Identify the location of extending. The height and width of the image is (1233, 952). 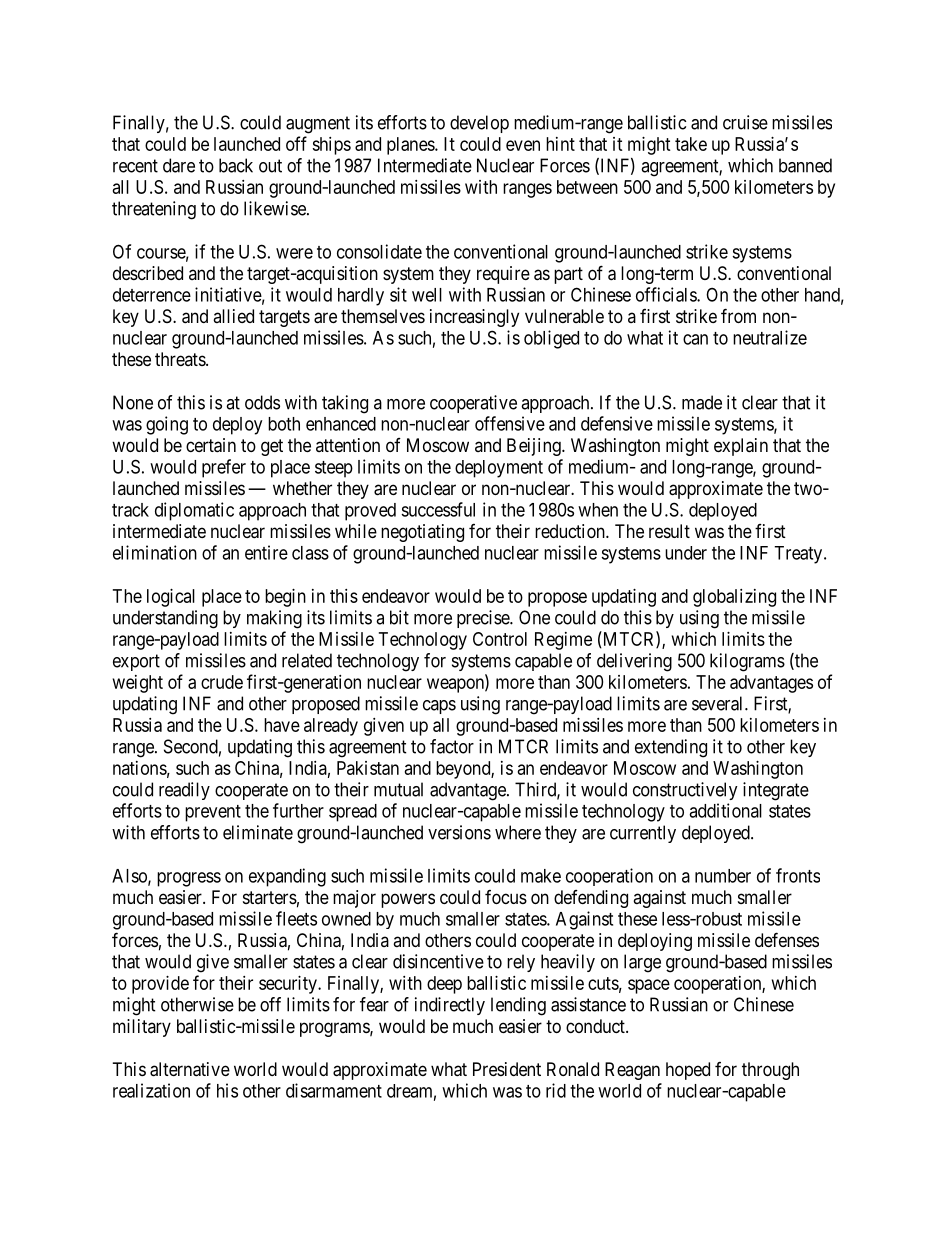
(671, 748).
